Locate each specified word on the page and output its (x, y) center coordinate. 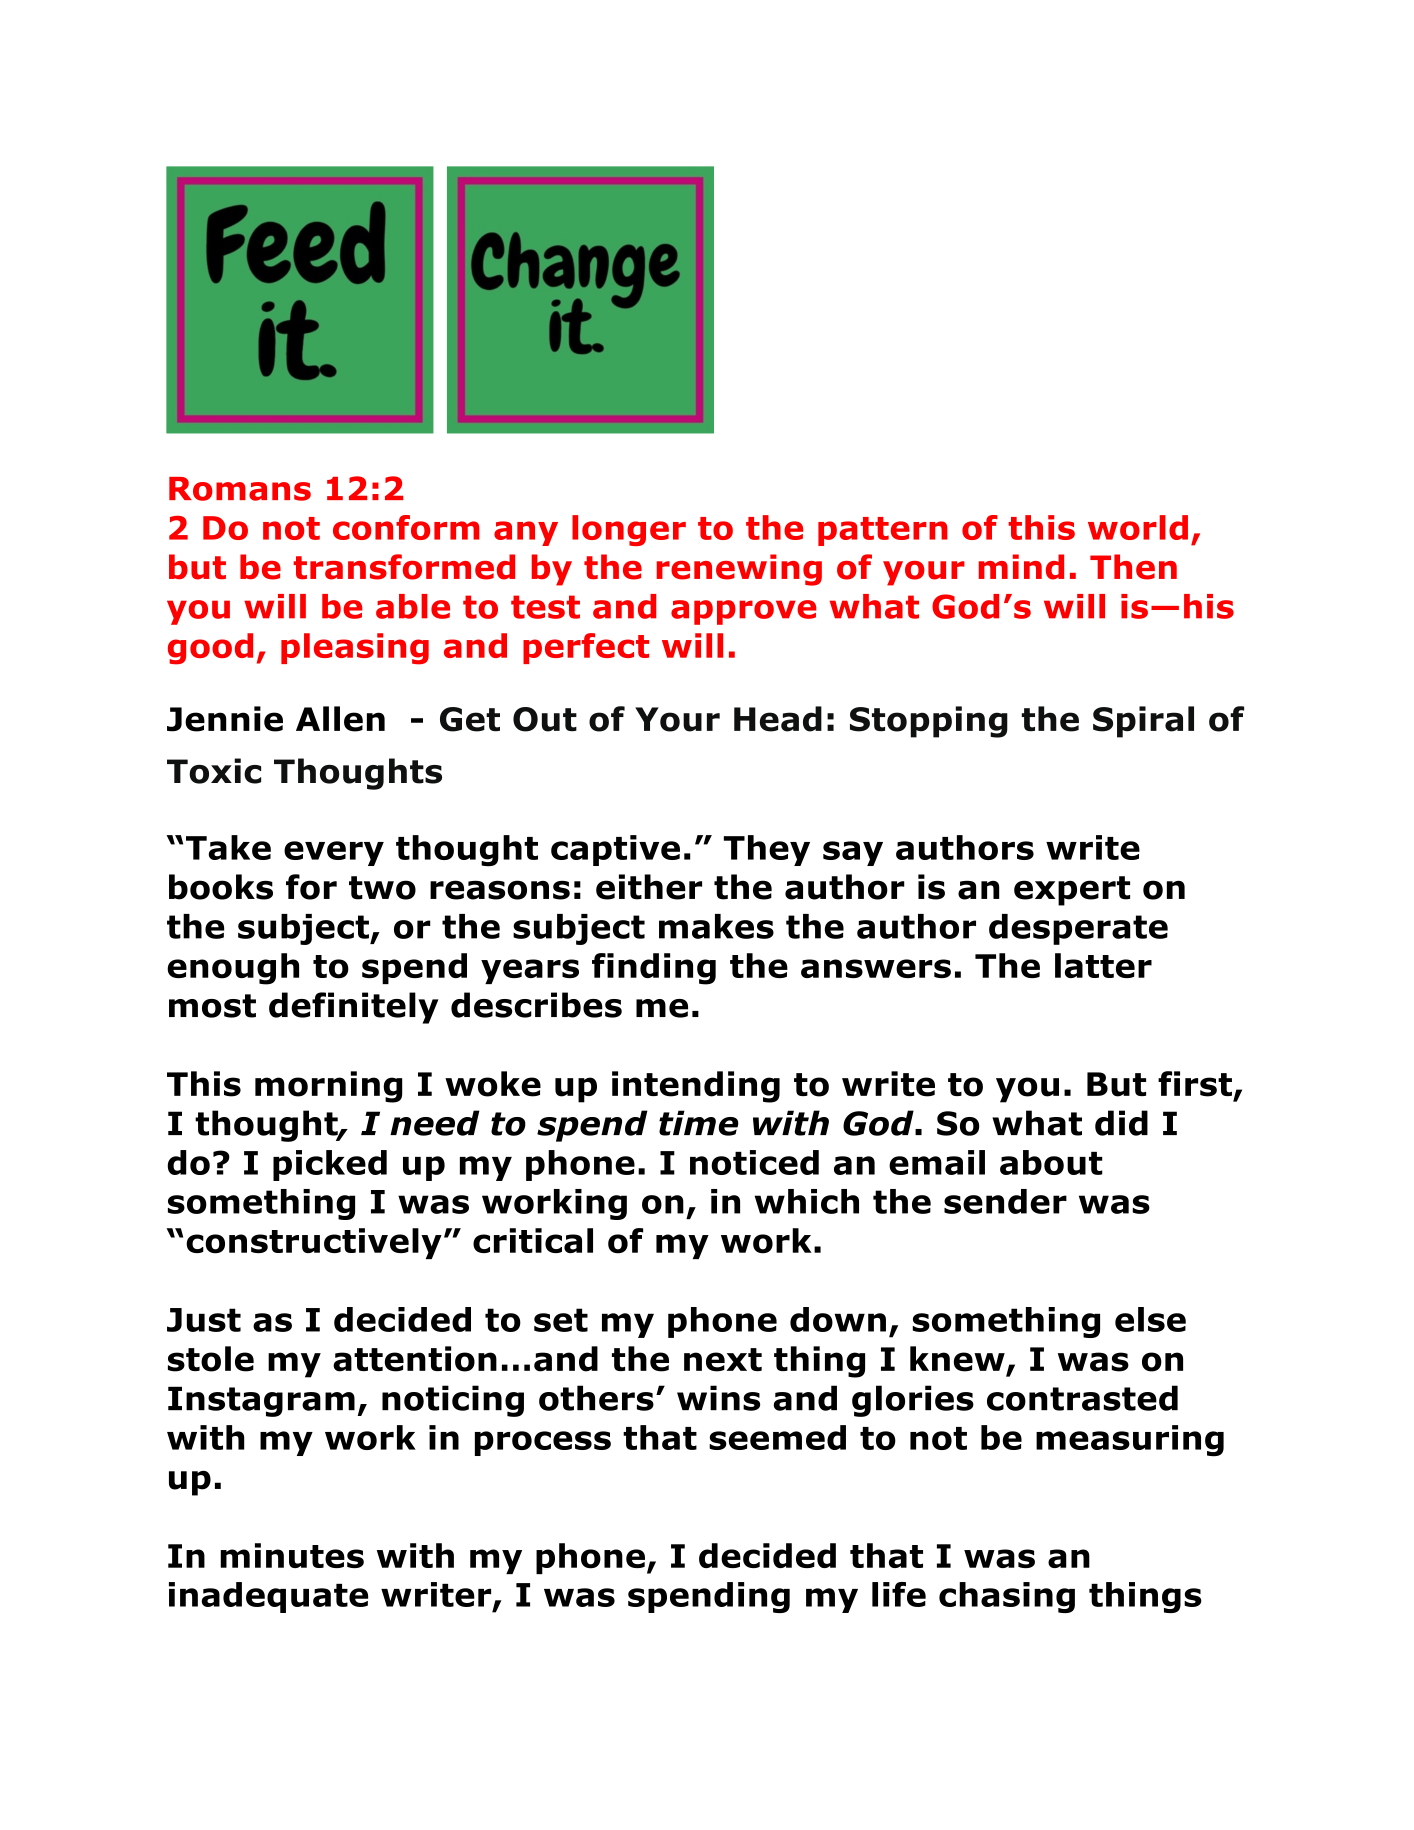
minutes (292, 1555)
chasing (1007, 1597)
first (1195, 1084)
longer (629, 530)
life (899, 1594)
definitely (354, 1008)
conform (406, 527)
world (1138, 527)
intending (696, 1087)
